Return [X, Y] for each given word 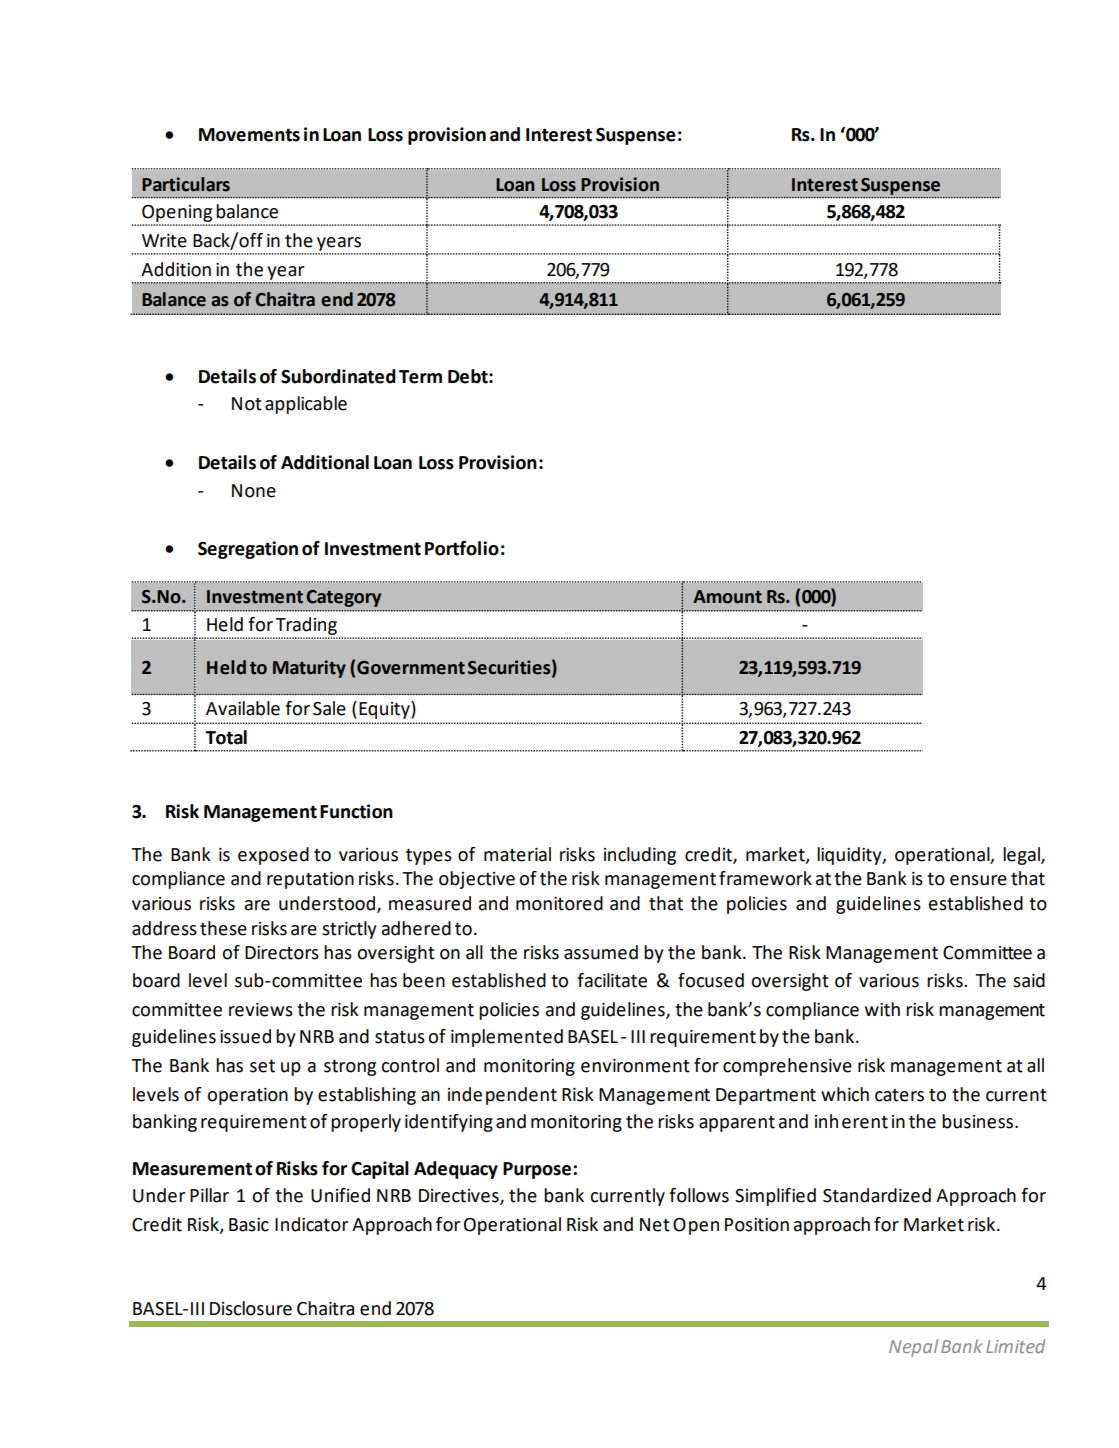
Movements [249, 135]
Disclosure [251, 1308]
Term [420, 377]
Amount [727, 597]
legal [1022, 856]
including [640, 856]
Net [655, 1225]
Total [226, 737]
